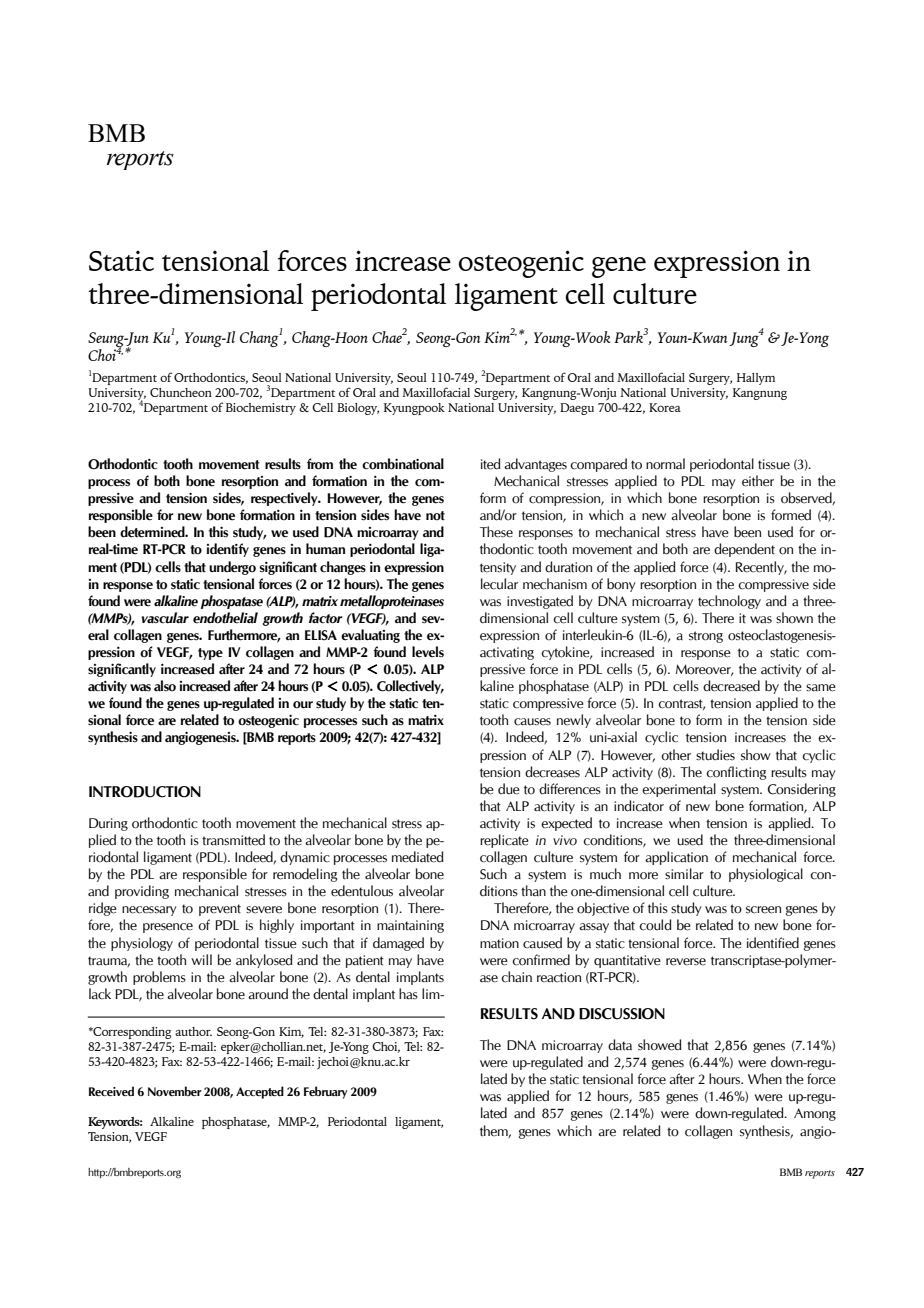  Describe the element at coordinates (326, 1092) in the screenshot. I see `February` at that location.
